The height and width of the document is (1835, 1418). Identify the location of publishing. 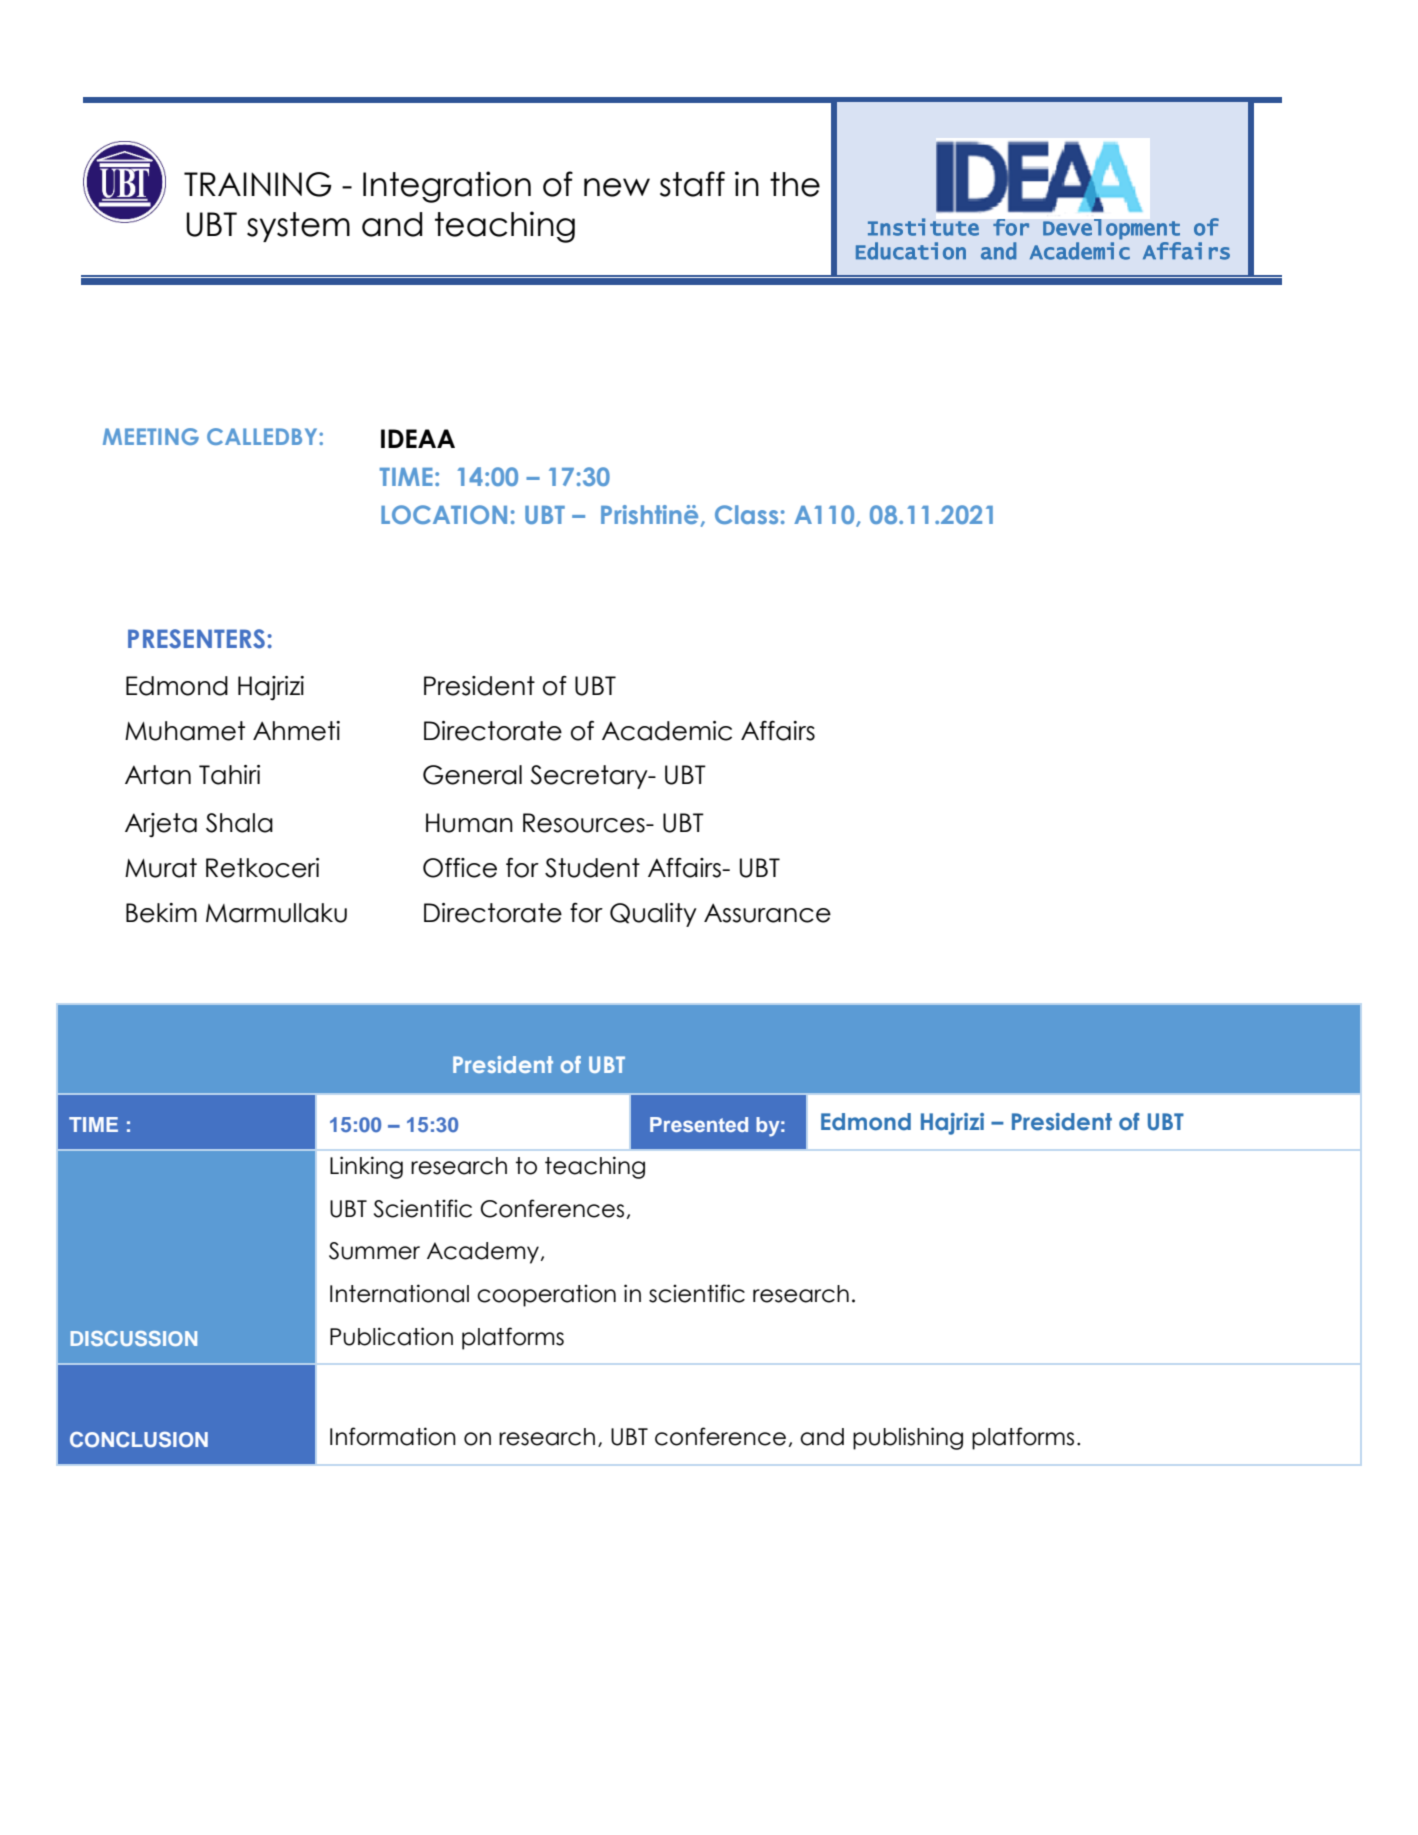
(908, 1438).
